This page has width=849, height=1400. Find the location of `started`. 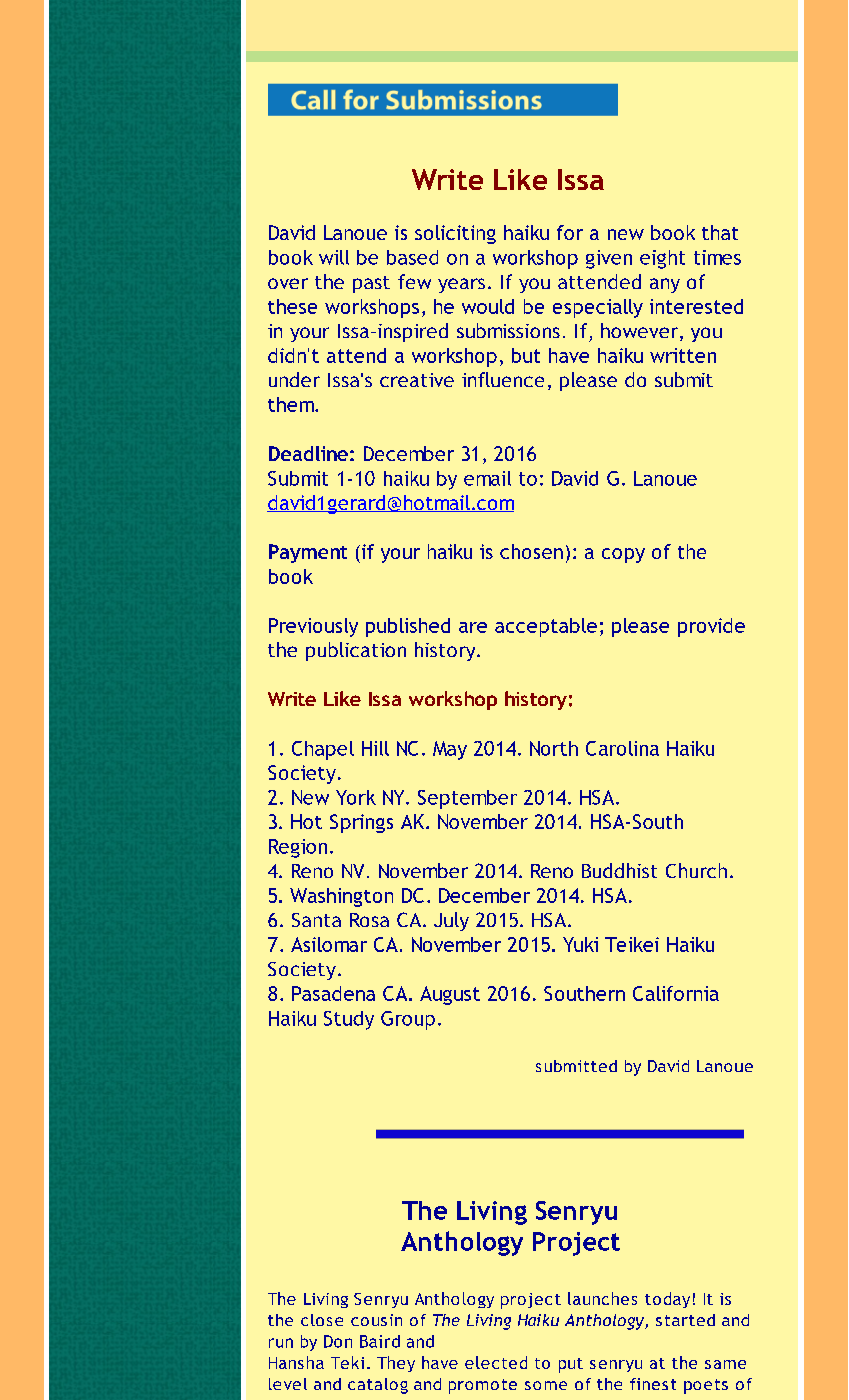

started is located at coordinates (685, 1320).
